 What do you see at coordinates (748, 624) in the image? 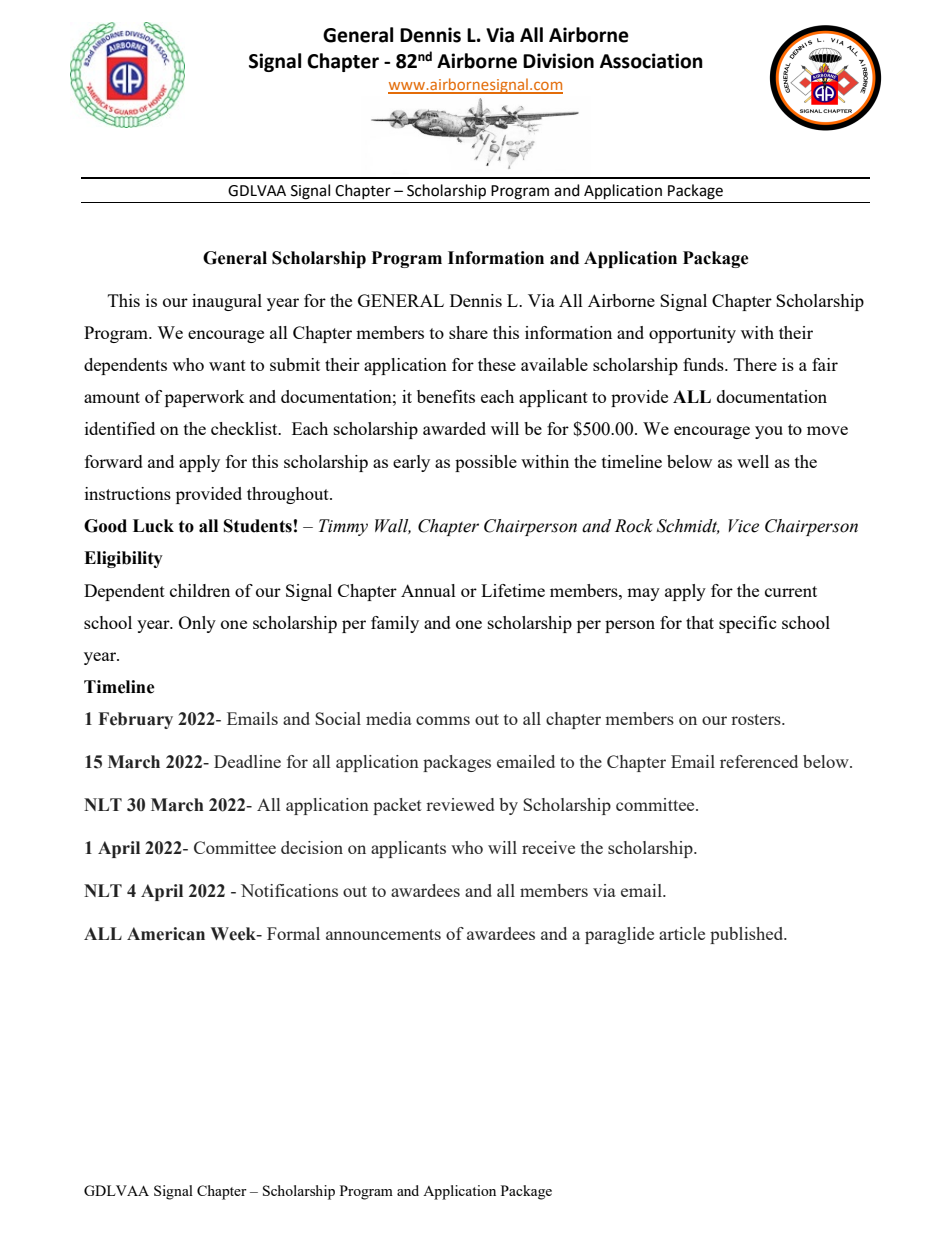
I see `specific` at bounding box center [748, 624].
